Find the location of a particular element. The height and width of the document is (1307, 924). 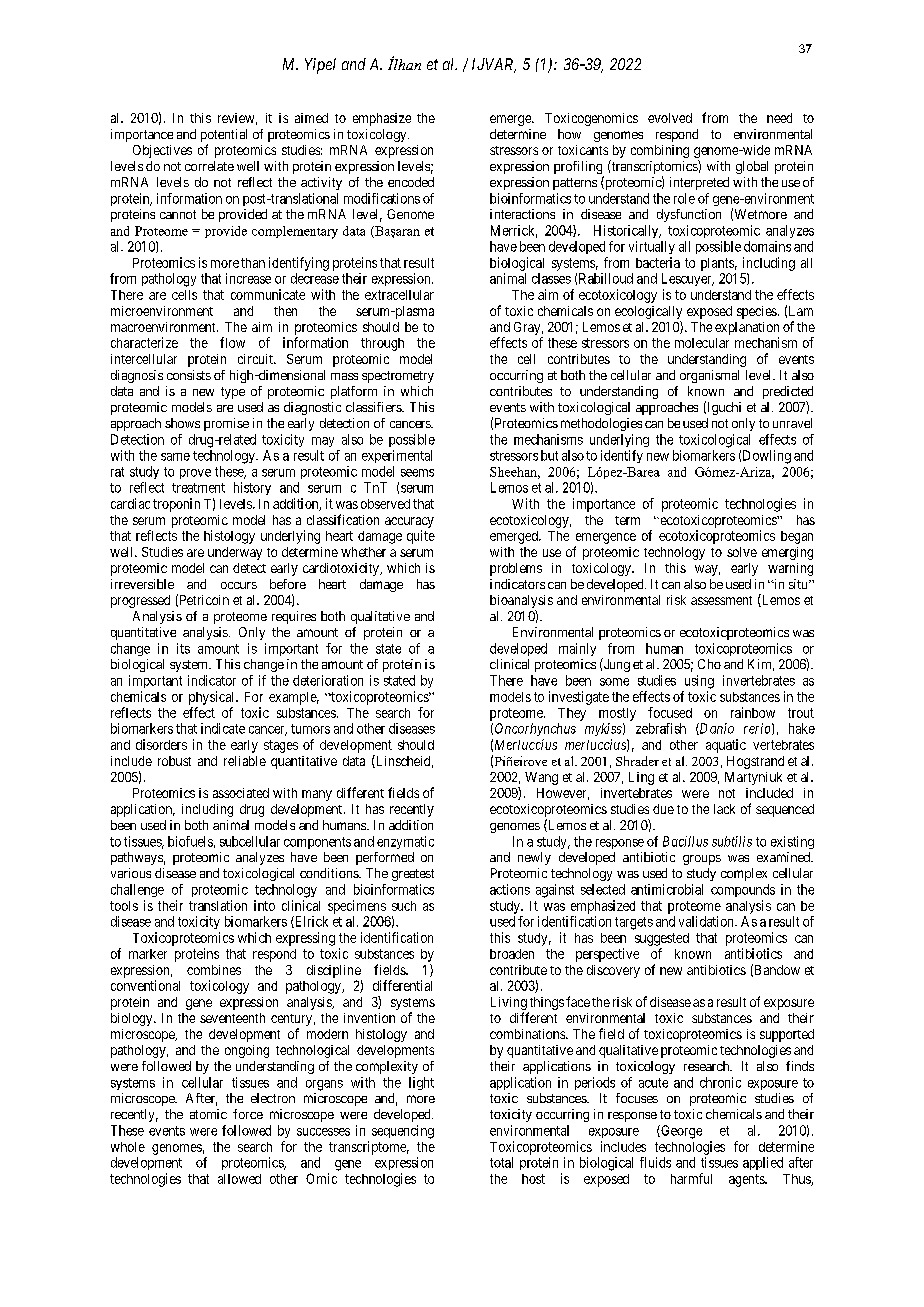

allowed is located at coordinates (239, 1179).
